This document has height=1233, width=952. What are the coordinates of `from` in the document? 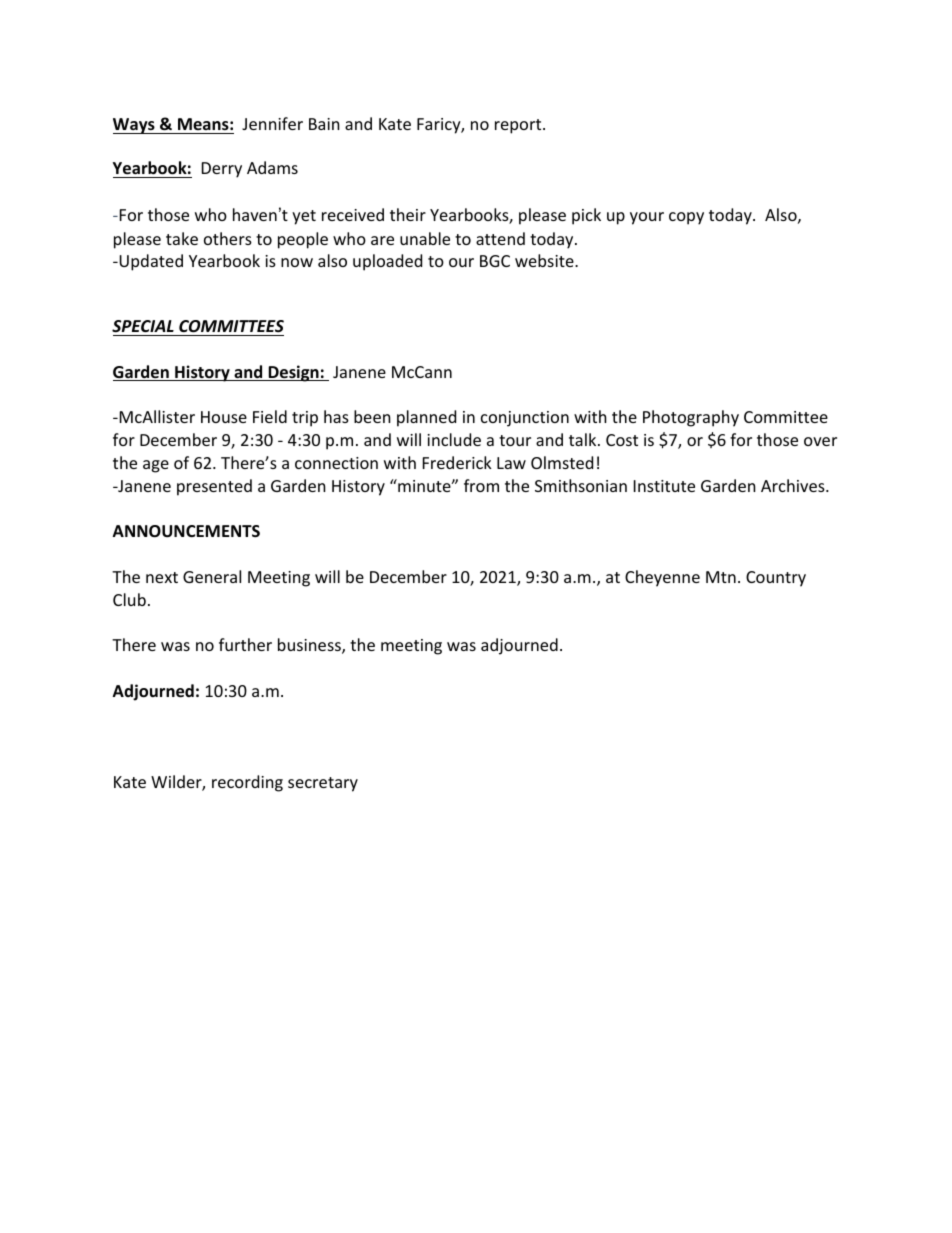 It's located at (481, 485).
